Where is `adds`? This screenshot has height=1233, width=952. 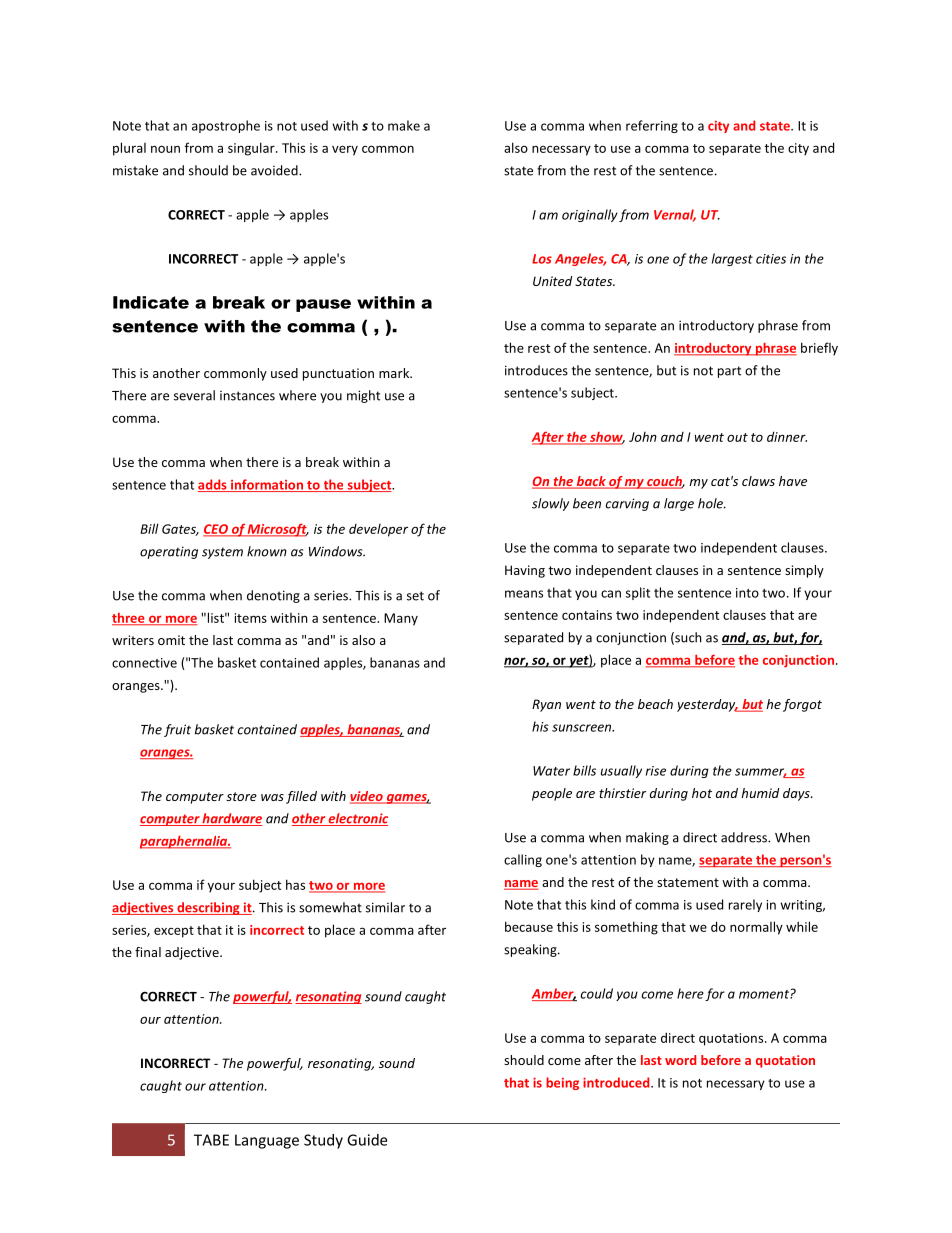 adds is located at coordinates (213, 485).
